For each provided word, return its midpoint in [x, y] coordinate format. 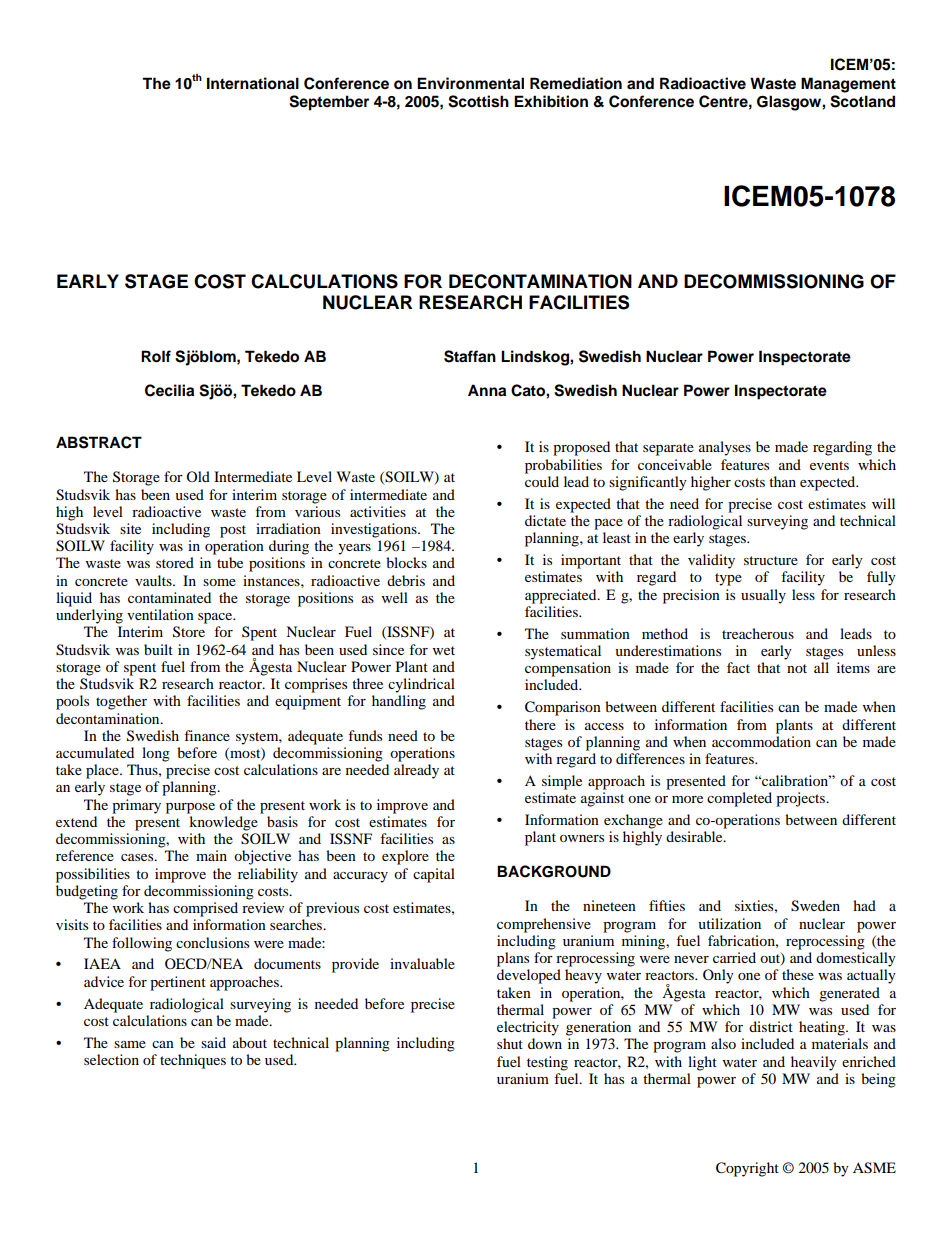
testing [547, 1063]
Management [848, 85]
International [253, 83]
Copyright [747, 1169]
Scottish [478, 101]
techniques [193, 1061]
